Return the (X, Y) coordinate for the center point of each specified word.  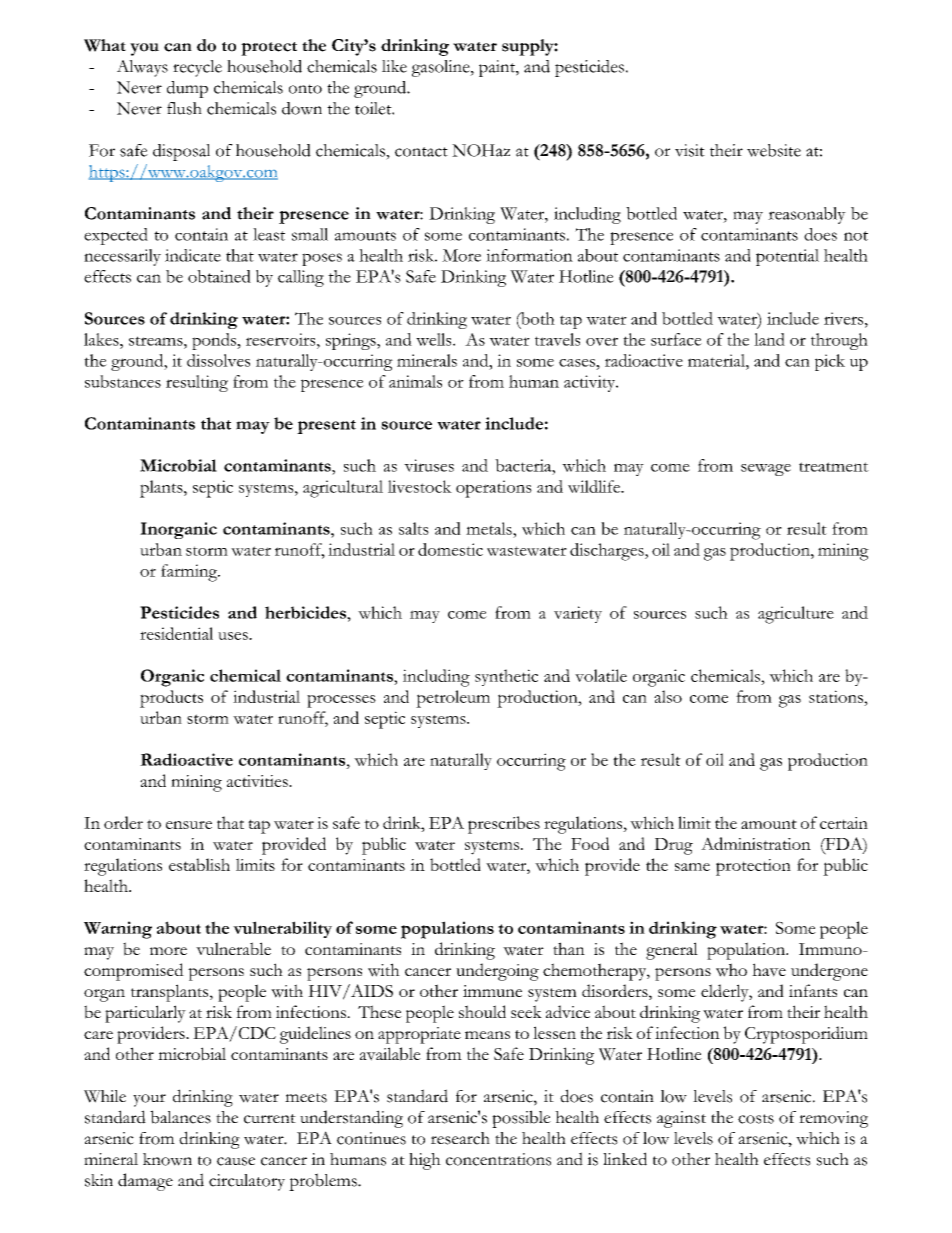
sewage (766, 470)
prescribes (504, 825)
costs (756, 1119)
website (774, 150)
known (167, 1159)
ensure (189, 825)
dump (187, 89)
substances (123, 381)
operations (494, 489)
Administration (756, 843)
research (460, 1138)
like (394, 66)
